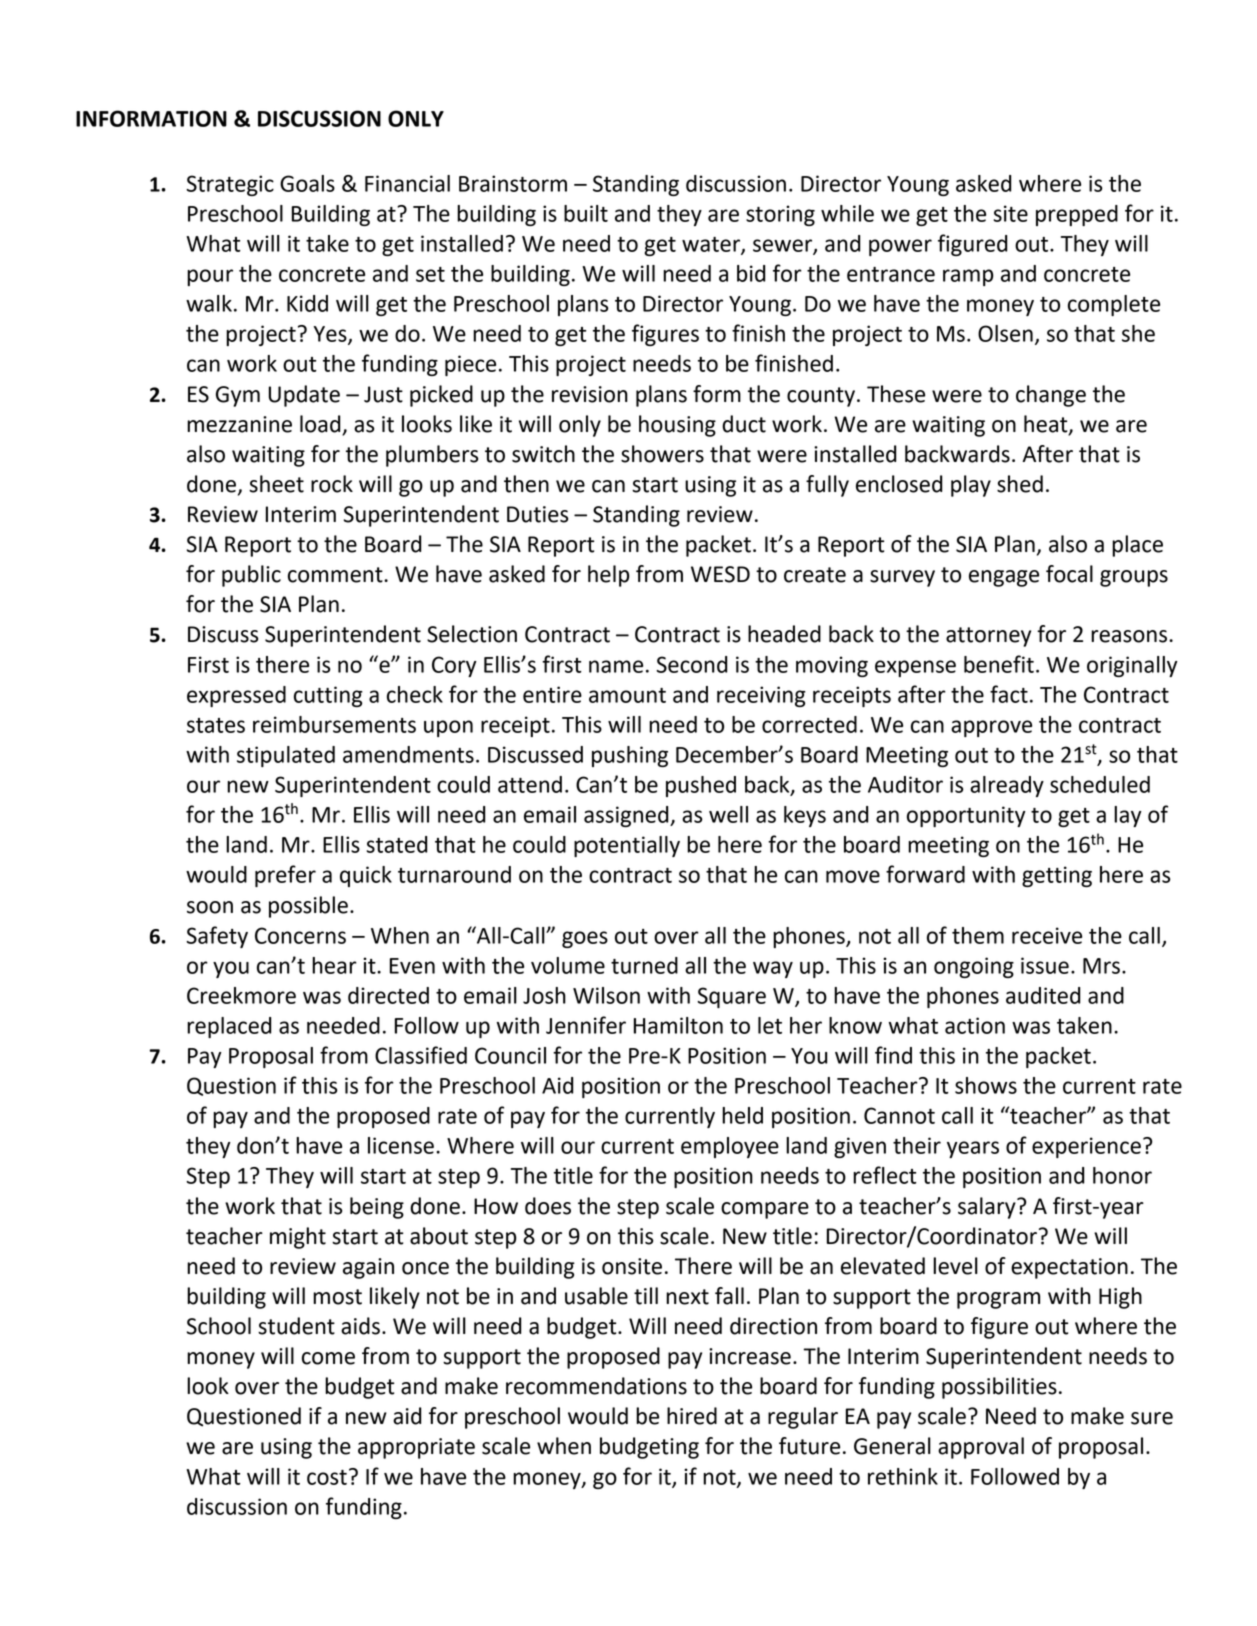  Describe the element at coordinates (586, 213) in the screenshot. I see `built` at that location.
